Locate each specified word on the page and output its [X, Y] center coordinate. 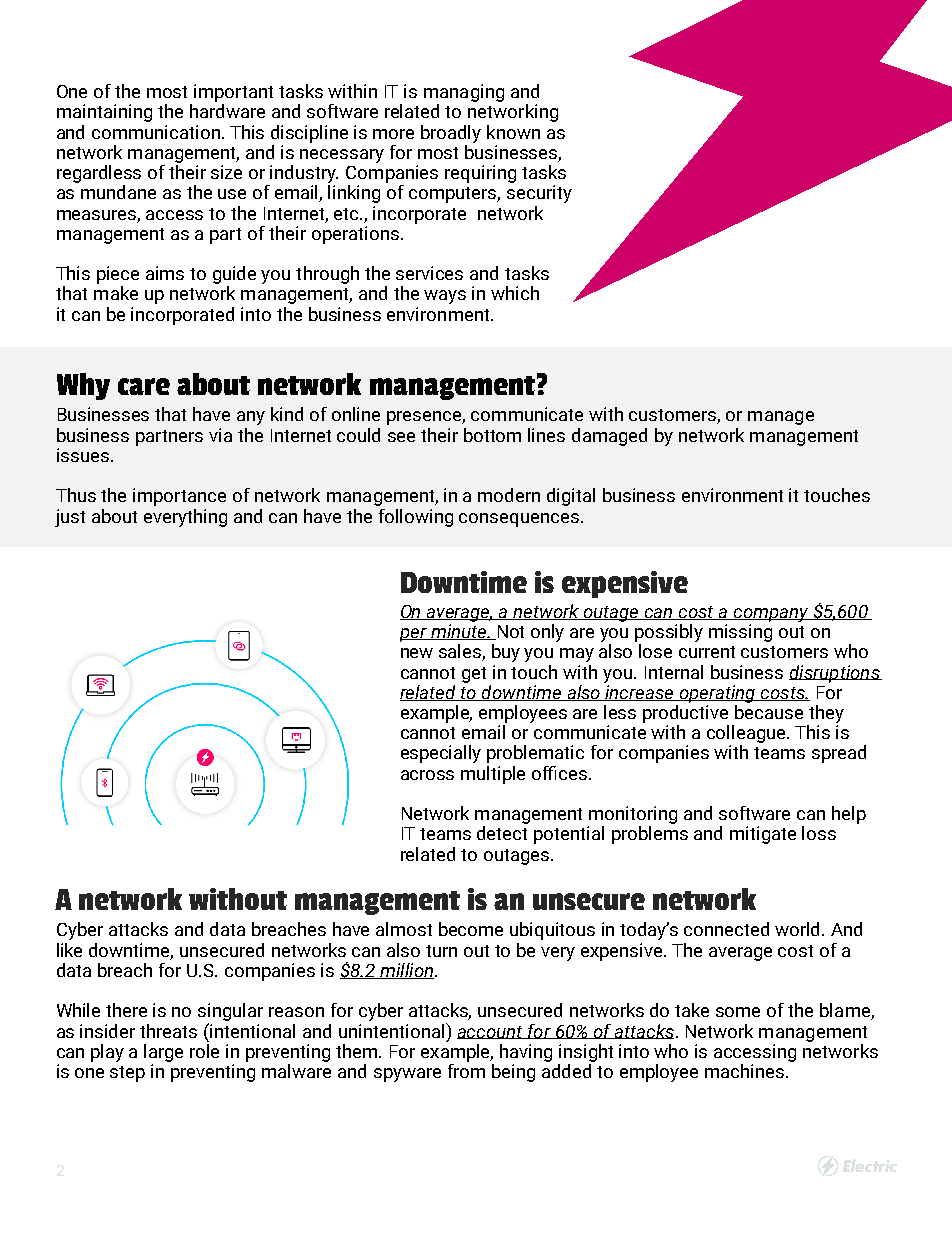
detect [502, 833]
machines [744, 1071]
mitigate [763, 835]
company [771, 615]
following [416, 518]
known [513, 132]
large [163, 1053]
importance [179, 497]
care [144, 386]
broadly [451, 134]
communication [157, 132]
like [69, 950]
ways [445, 297]
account [491, 1032]
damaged [609, 437]
